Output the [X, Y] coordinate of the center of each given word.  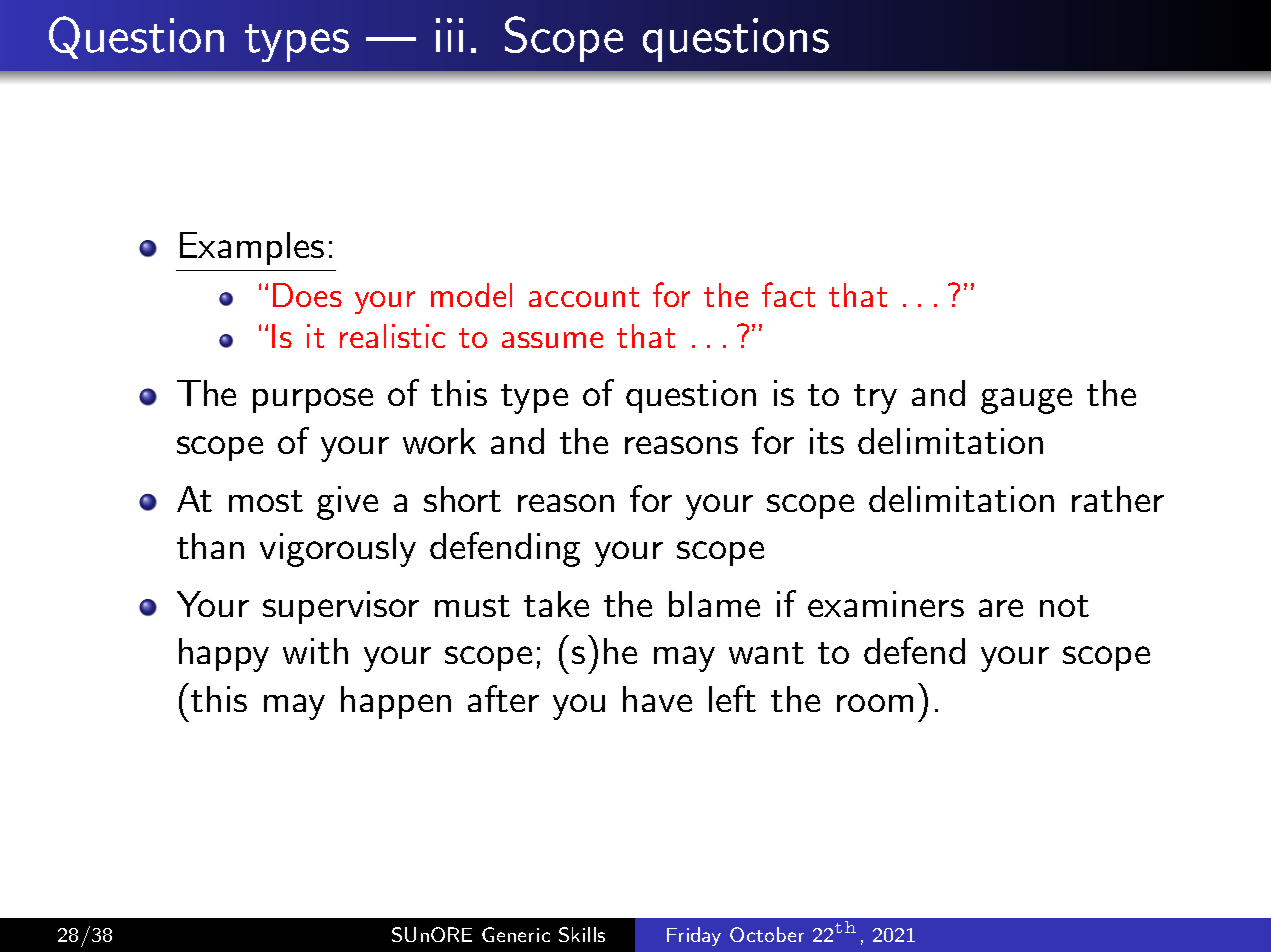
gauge [1026, 401]
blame [714, 604]
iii [449, 35]
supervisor [341, 607]
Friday [694, 936]
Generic [516, 934]
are [1001, 608]
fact [788, 294]
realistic [392, 336]
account [584, 297]
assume [552, 340]
